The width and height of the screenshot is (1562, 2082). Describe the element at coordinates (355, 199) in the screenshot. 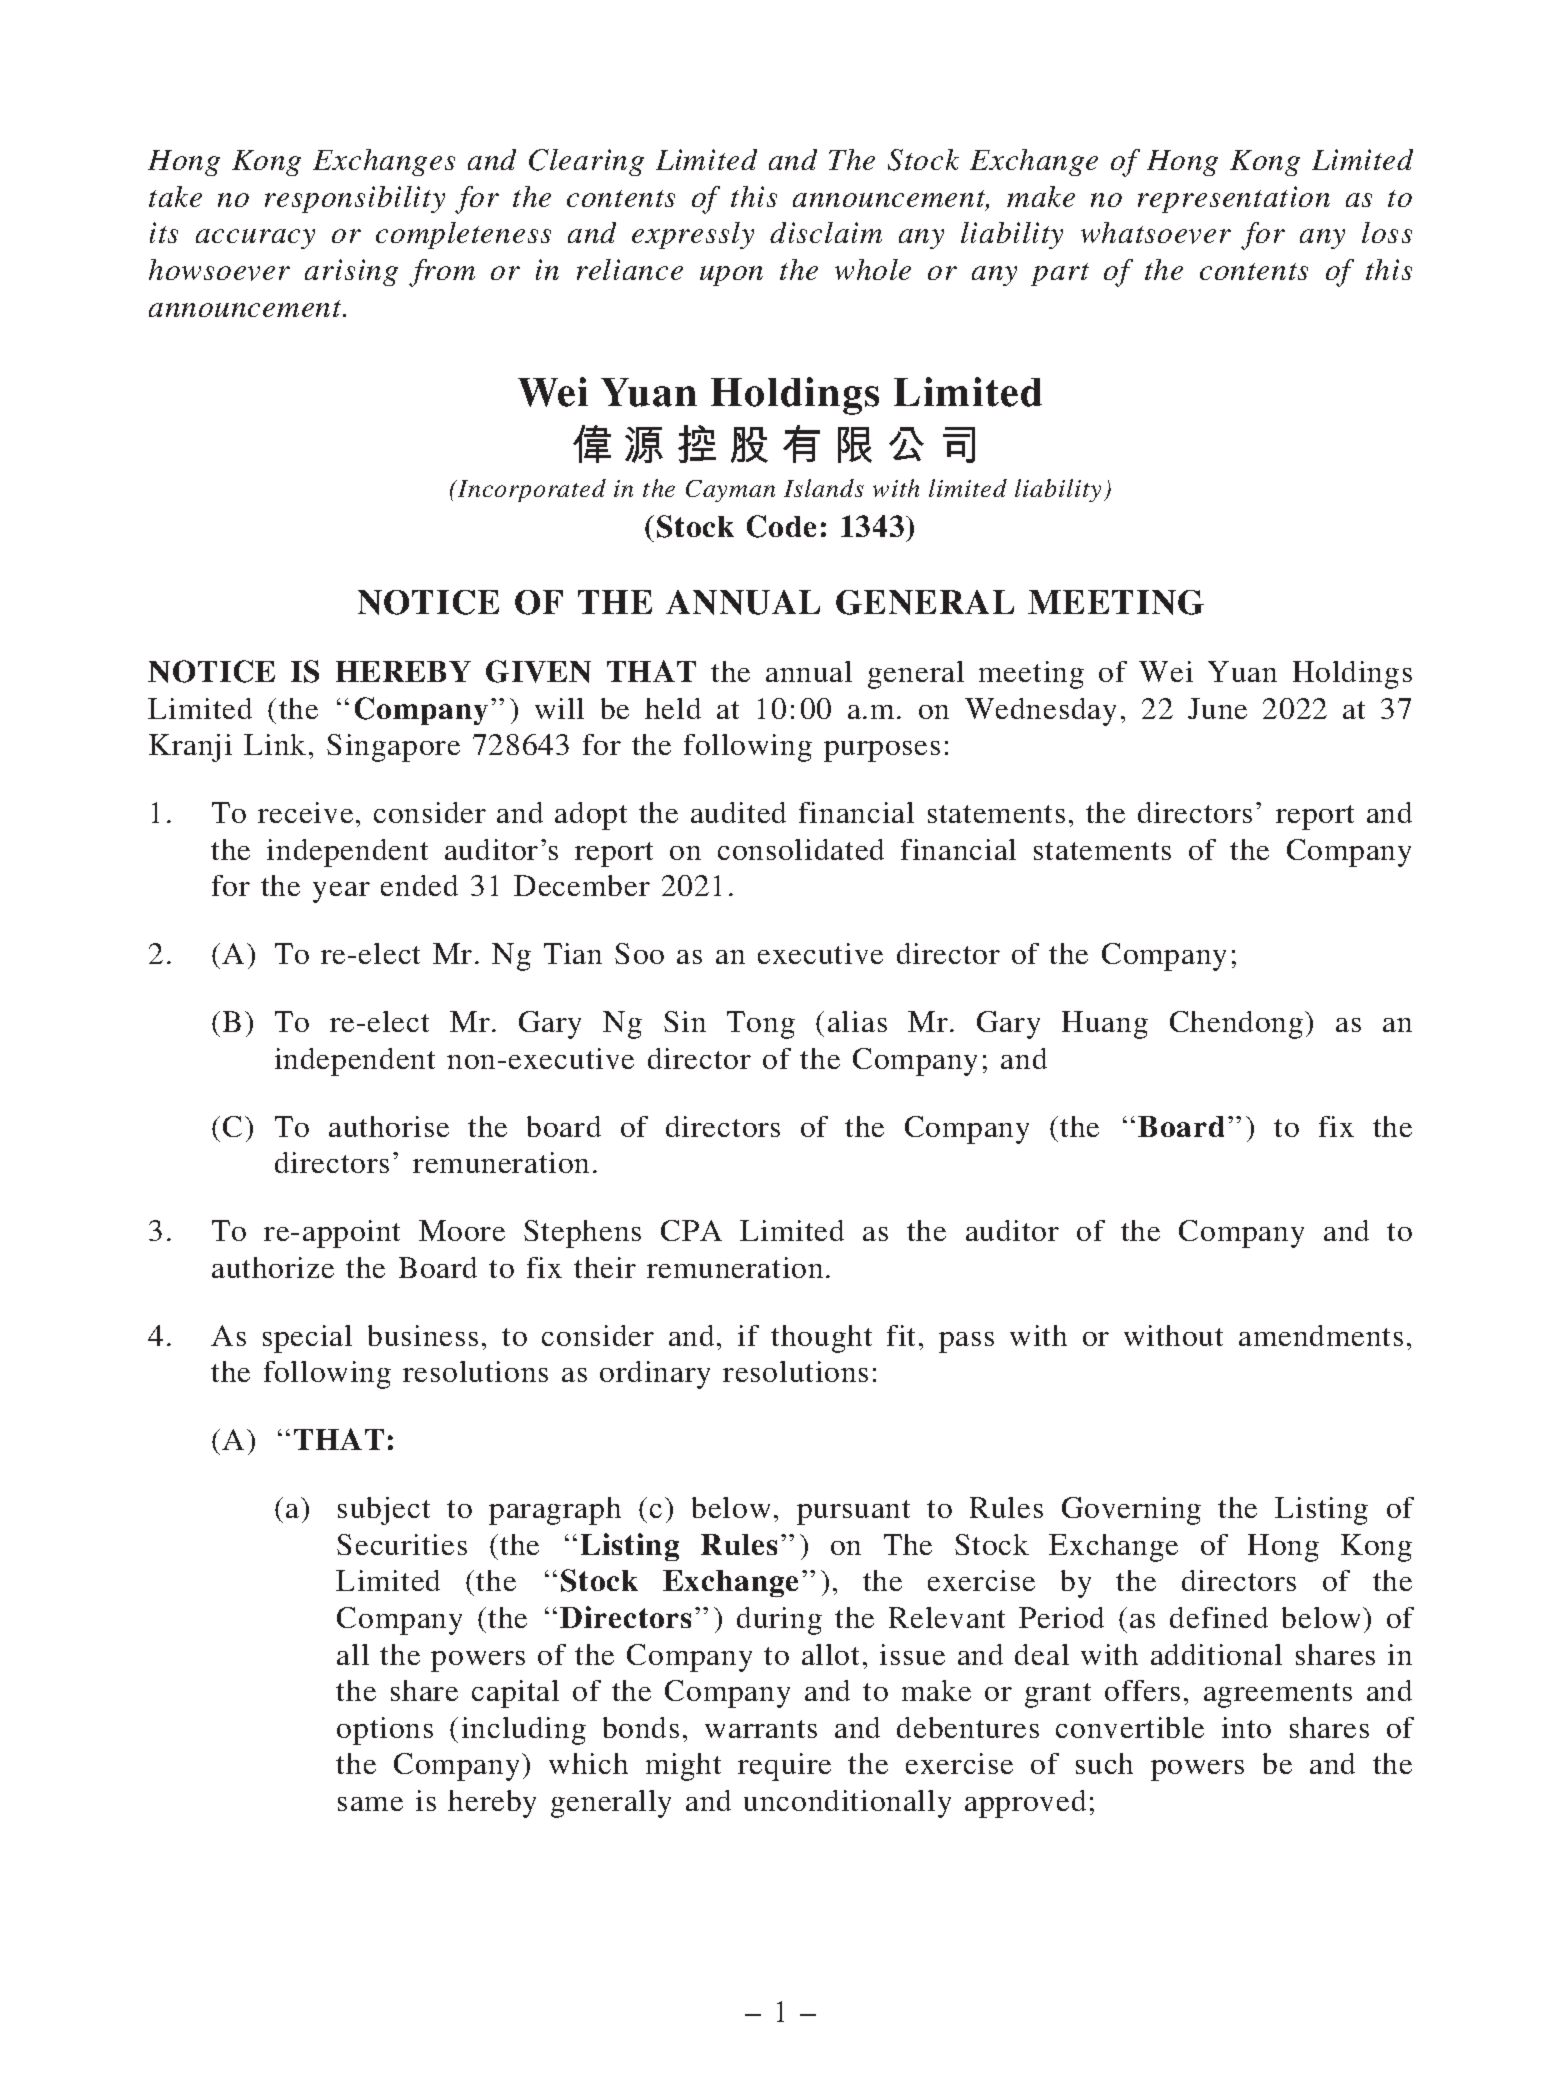

I see `responsibility` at that location.
